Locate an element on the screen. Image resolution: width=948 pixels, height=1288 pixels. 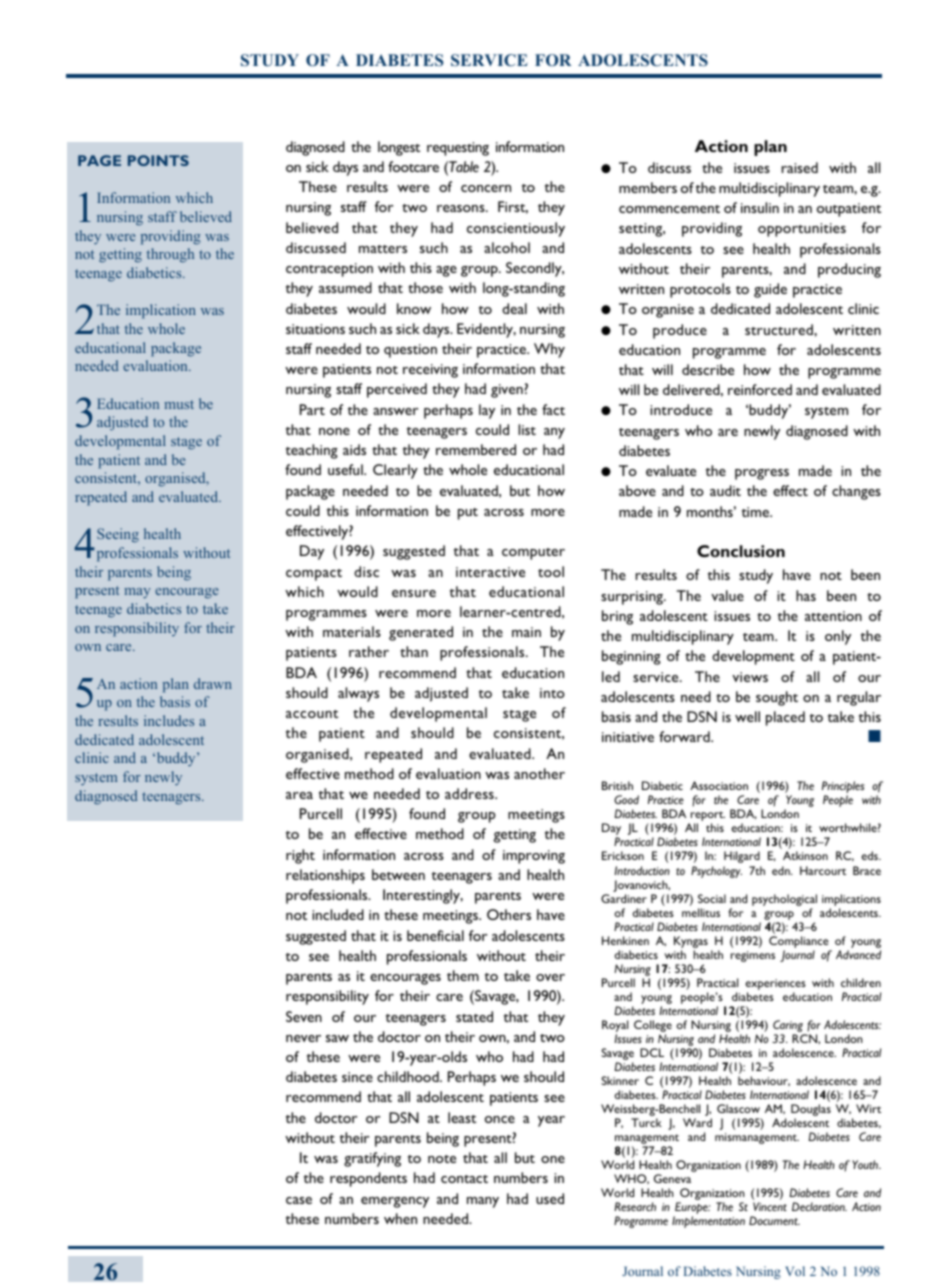
many is located at coordinates (483, 1202).
